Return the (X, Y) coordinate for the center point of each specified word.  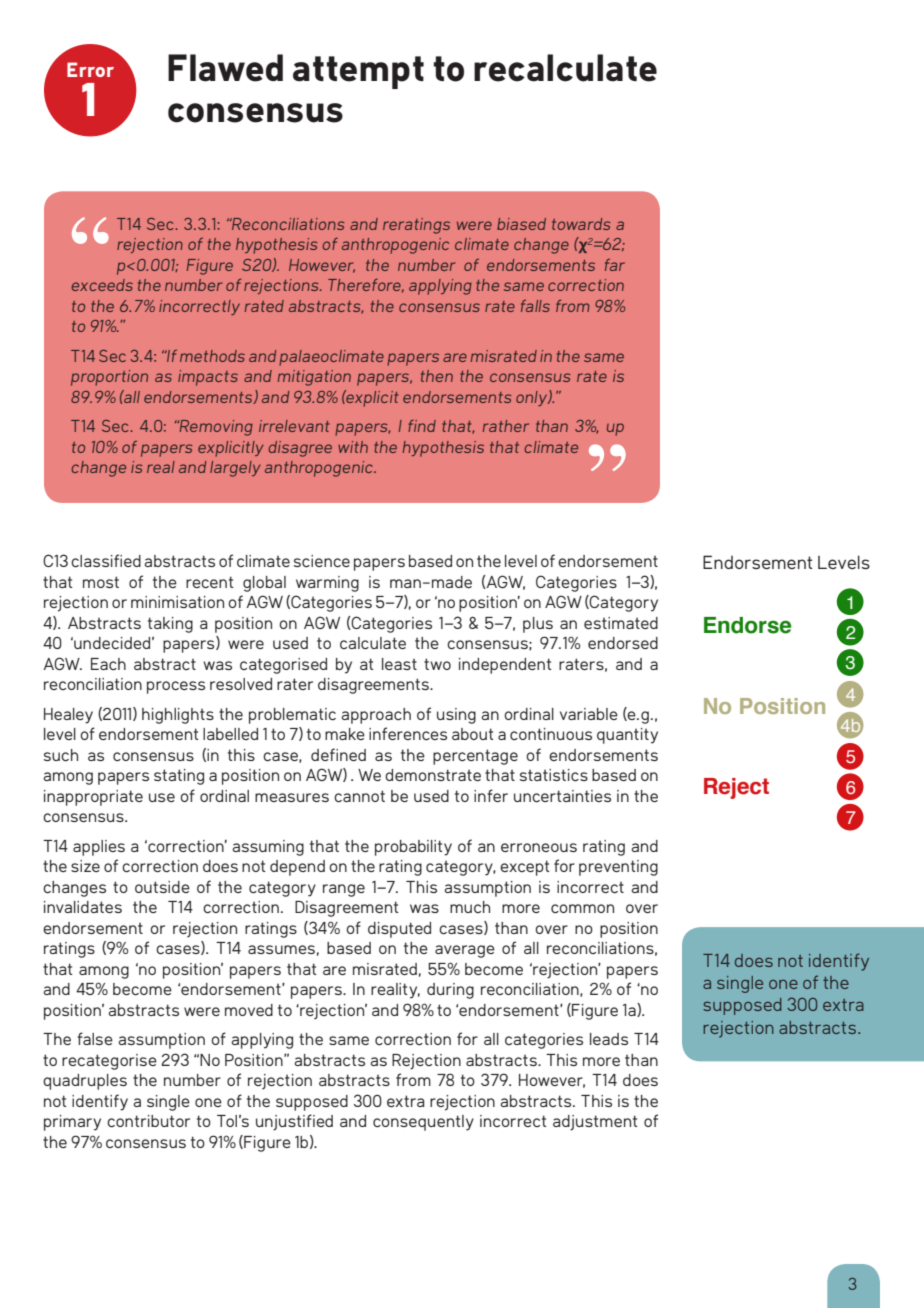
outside (162, 887)
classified (106, 560)
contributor (148, 1121)
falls (535, 306)
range (344, 890)
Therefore (366, 286)
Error (90, 69)
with (353, 447)
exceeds (102, 285)
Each (108, 664)
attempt (358, 72)
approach (376, 716)
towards (581, 224)
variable (589, 714)
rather (506, 426)
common (582, 908)
